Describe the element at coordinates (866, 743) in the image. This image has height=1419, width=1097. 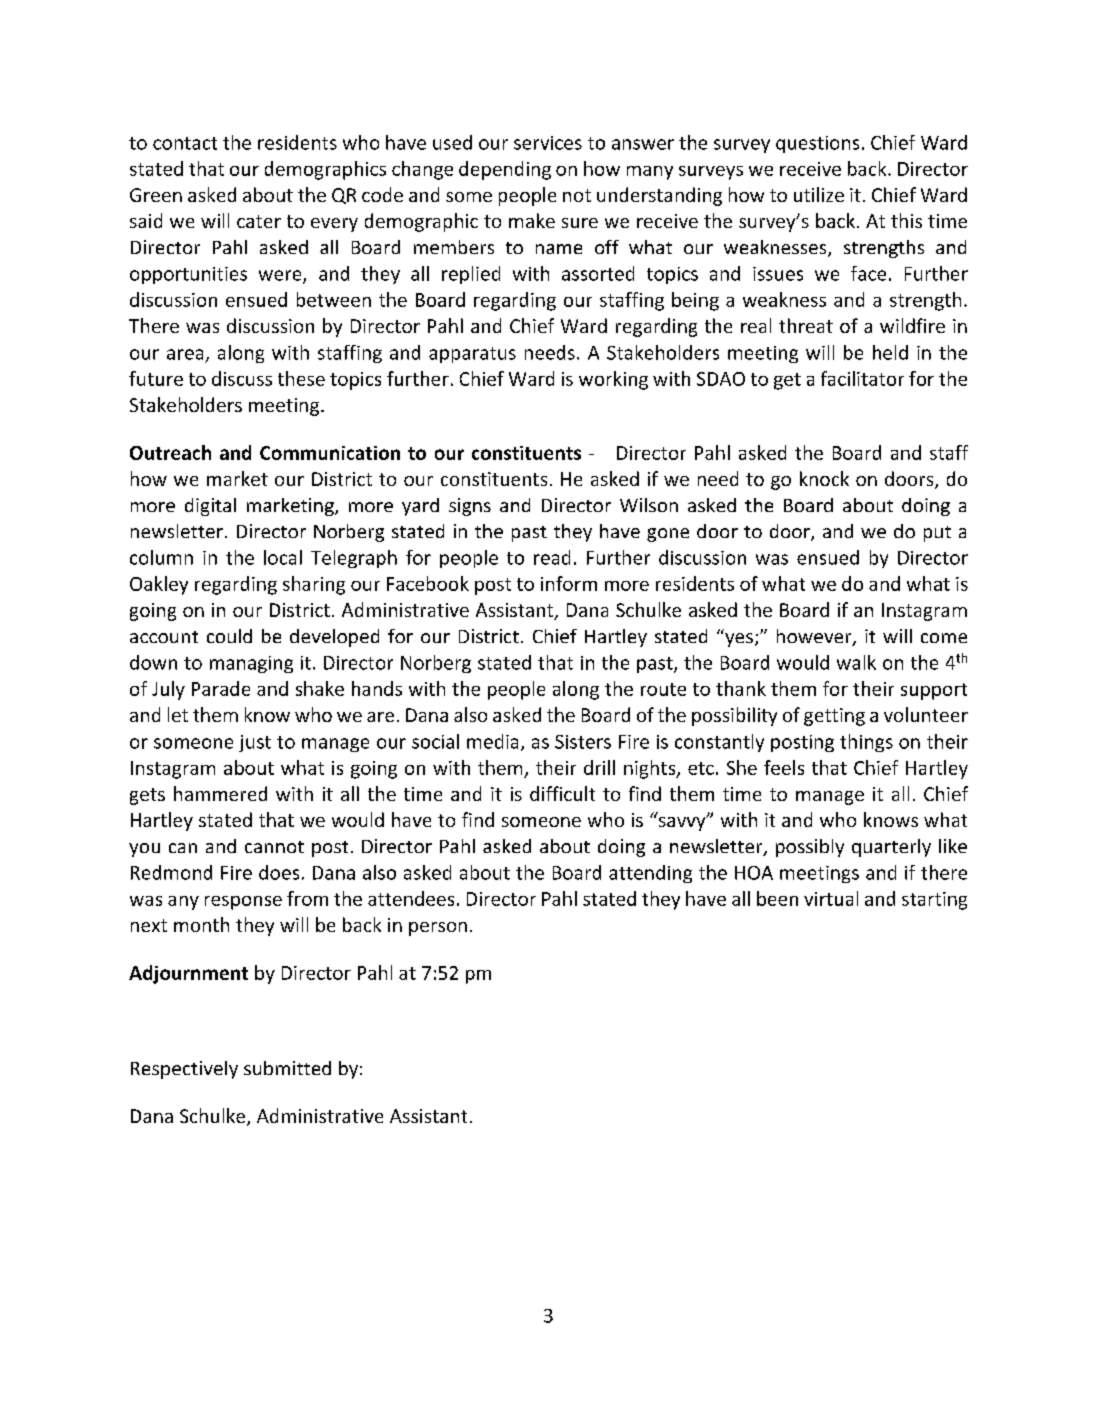
I see `things` at that location.
